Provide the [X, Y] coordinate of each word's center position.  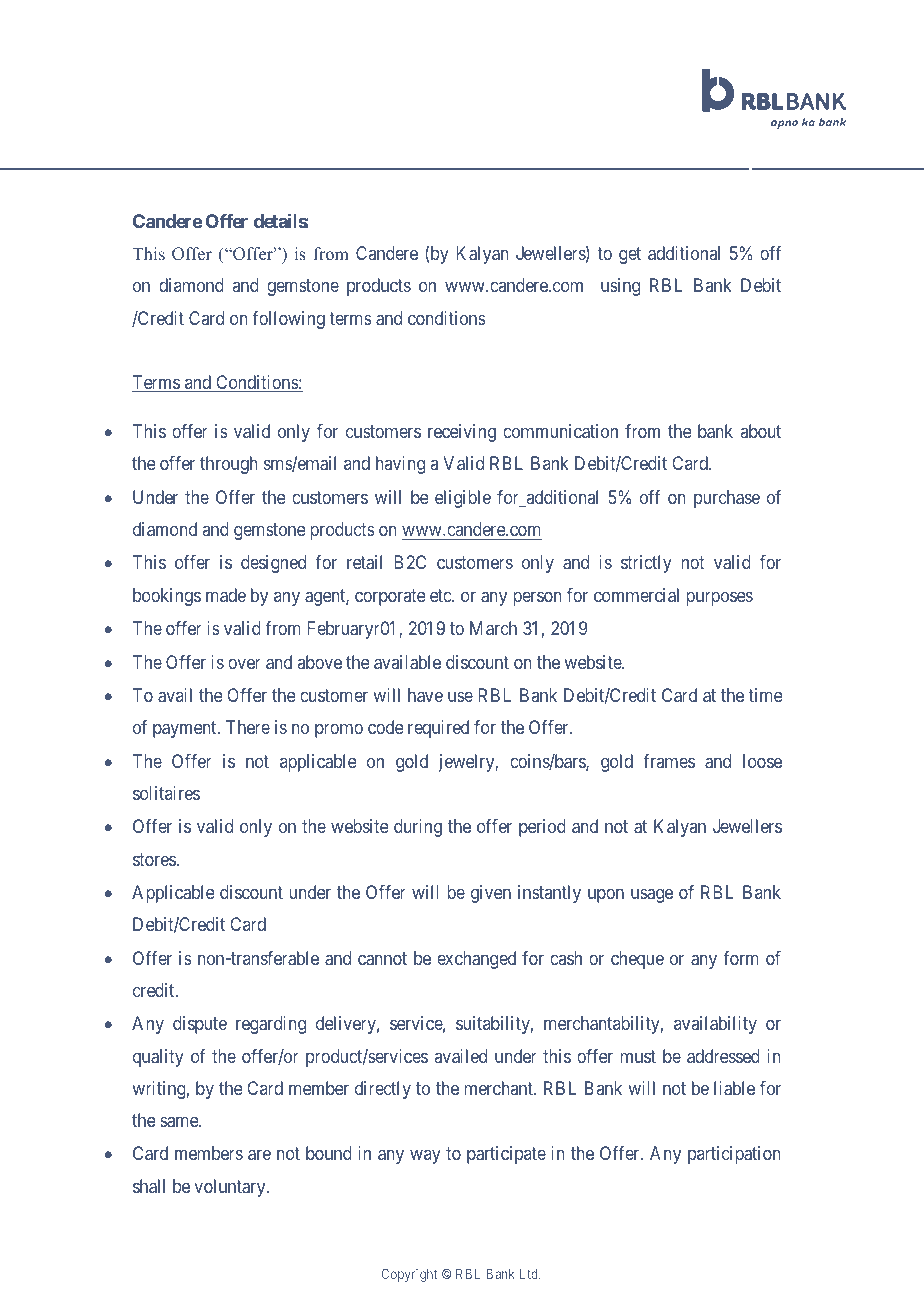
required [438, 729]
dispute [200, 1025]
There [248, 727]
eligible [463, 499]
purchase [727, 499]
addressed [723, 1056]
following [288, 320]
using [620, 287]
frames [669, 761]
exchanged [476, 960]
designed [273, 564]
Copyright [409, 1275]
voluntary [231, 1188]
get [630, 255]
